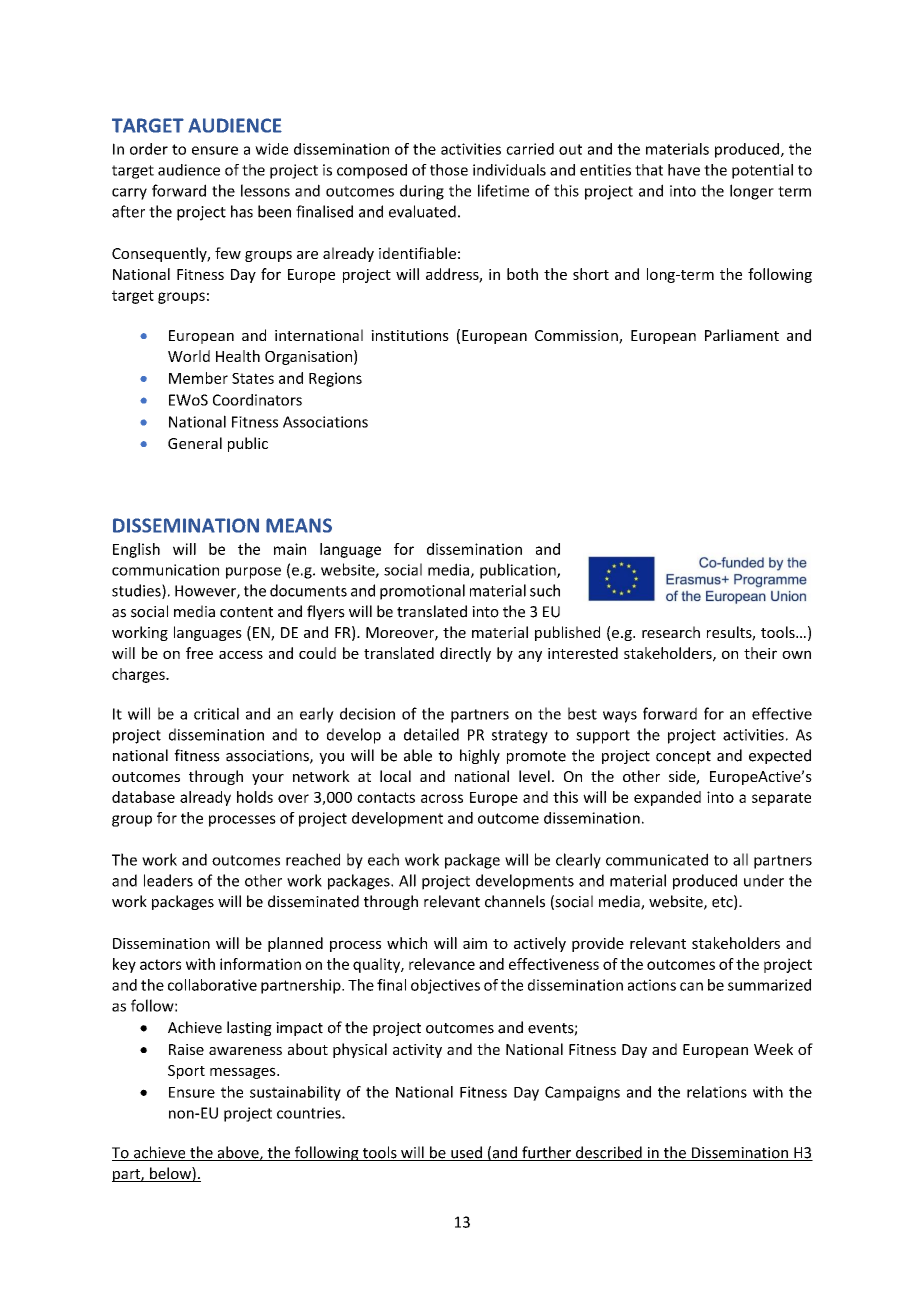 The image size is (924, 1308). Describe the element at coordinates (449, 170) in the screenshot. I see `those` at that location.
